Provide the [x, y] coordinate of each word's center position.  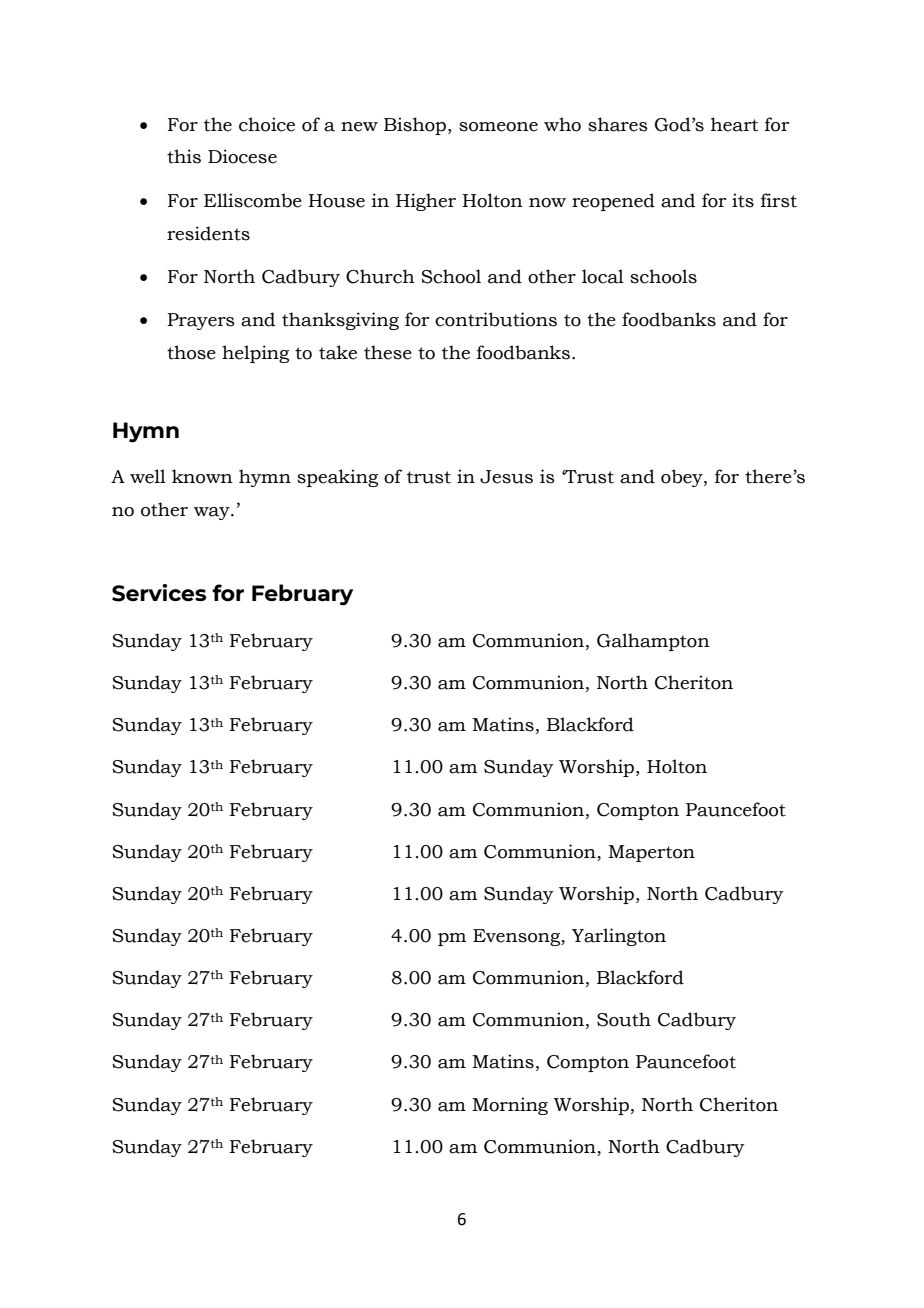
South [624, 1019]
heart [734, 124]
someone [498, 127]
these [388, 352]
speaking [337, 478]
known [202, 476]
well [148, 476]
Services [159, 593]
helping [255, 354]
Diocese [242, 156]
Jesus [506, 477]
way [213, 513]
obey [683, 478]
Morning [510, 1106]
